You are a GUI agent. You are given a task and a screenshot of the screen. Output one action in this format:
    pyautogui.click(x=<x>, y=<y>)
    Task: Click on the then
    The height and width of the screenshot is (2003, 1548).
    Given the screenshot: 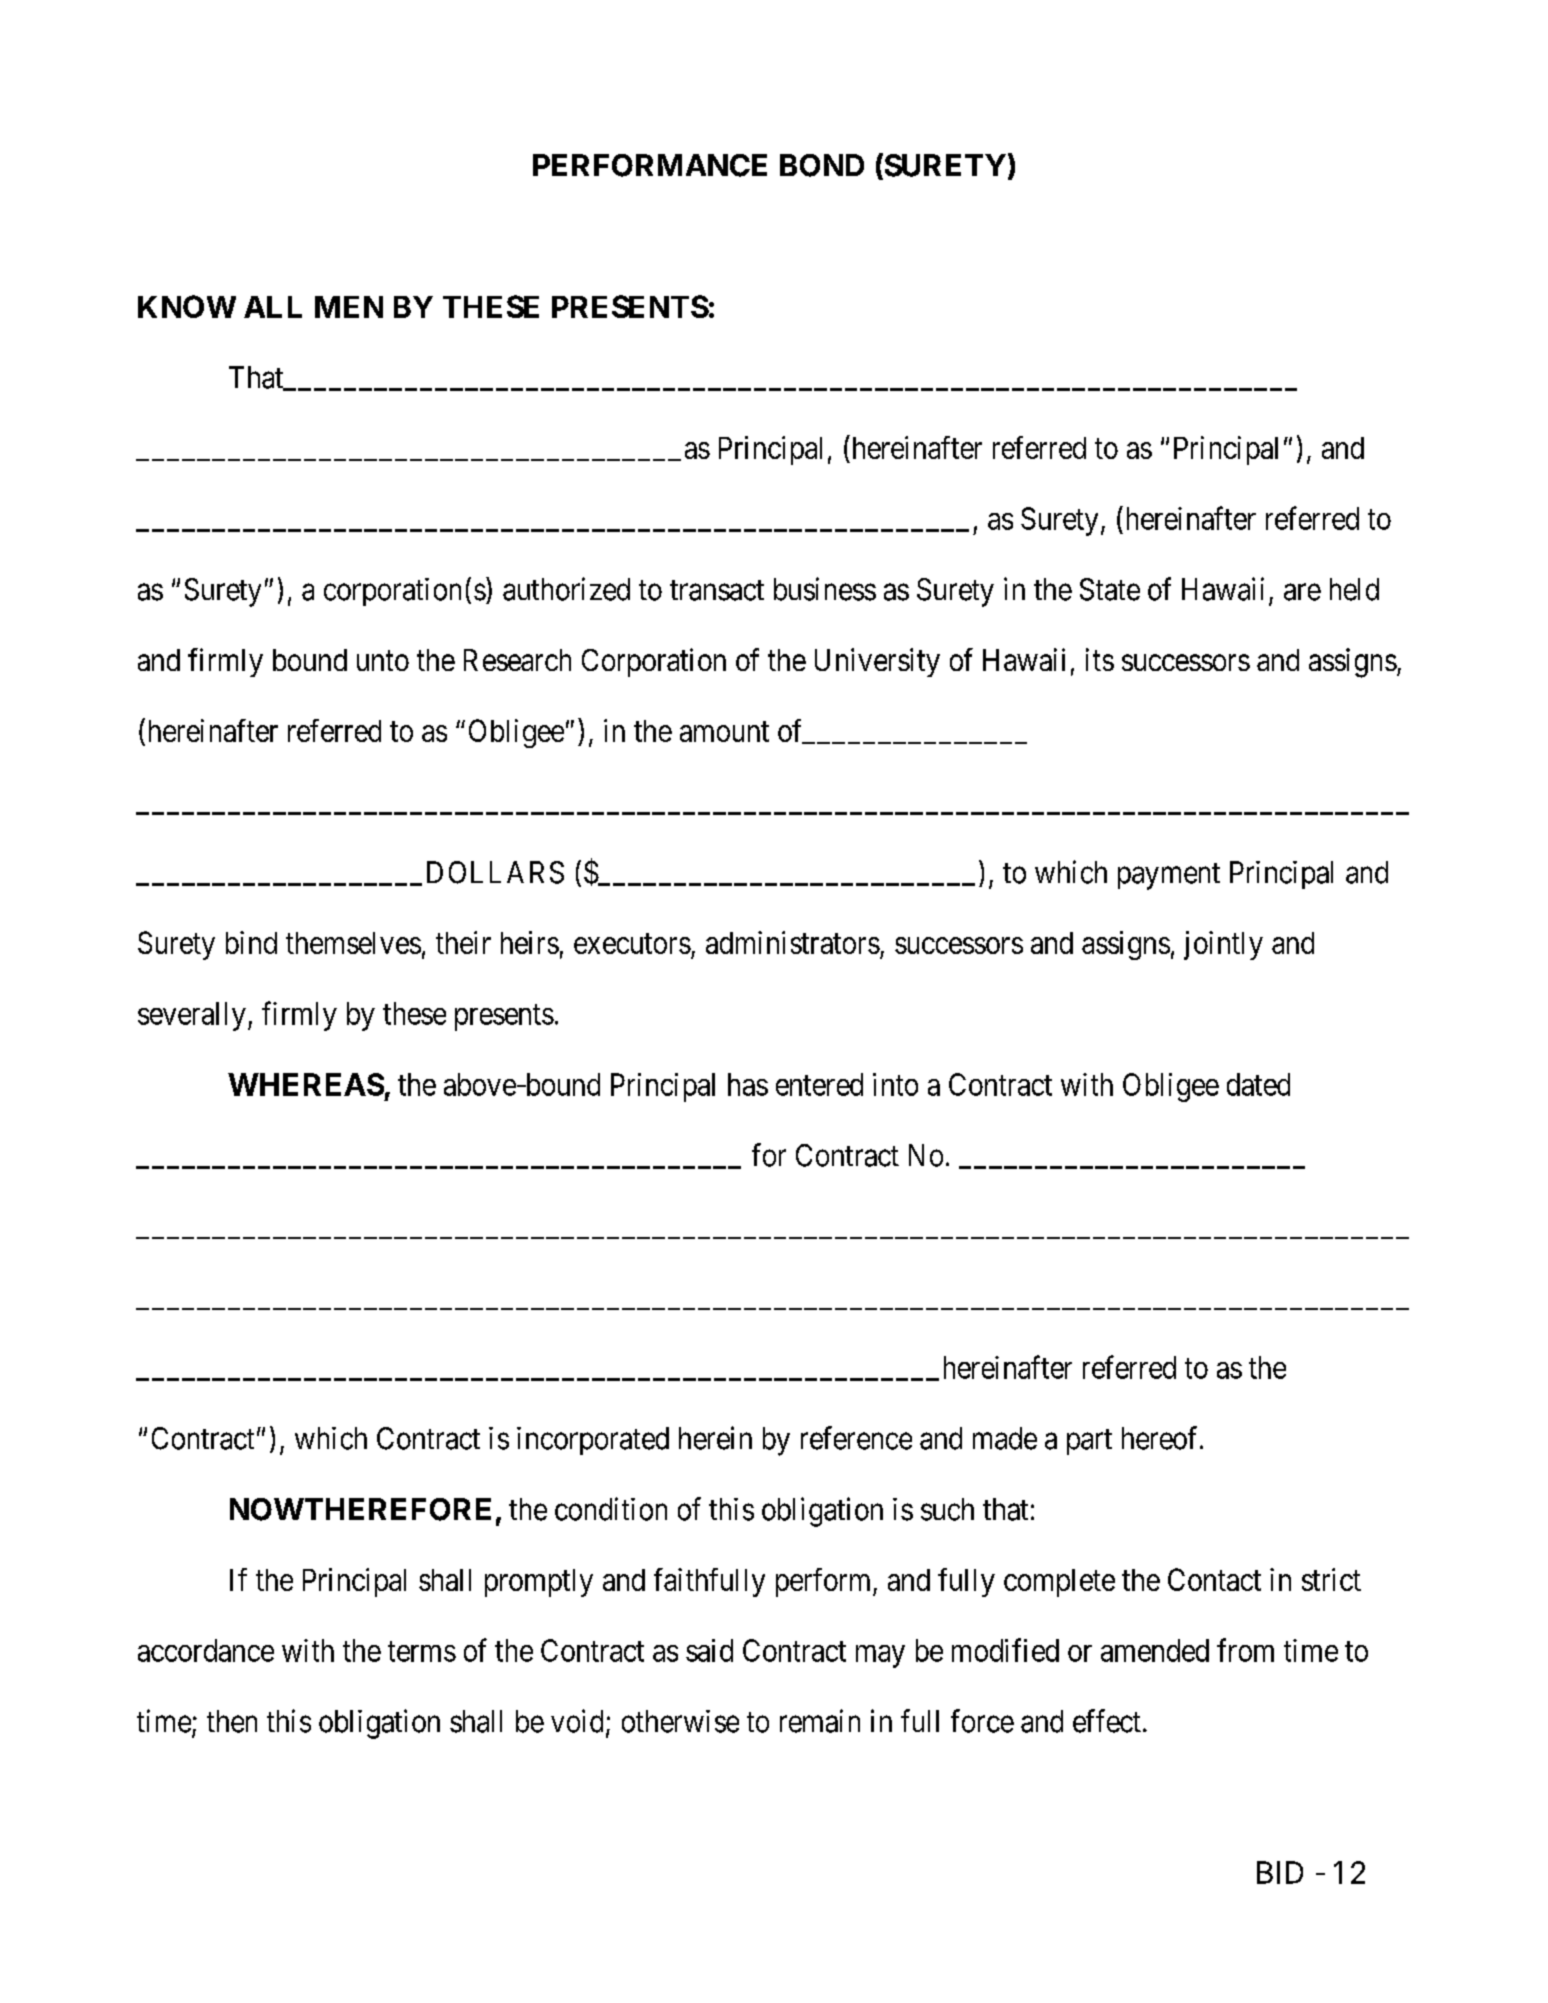 What is the action you would take?
    pyautogui.click(x=232, y=1721)
